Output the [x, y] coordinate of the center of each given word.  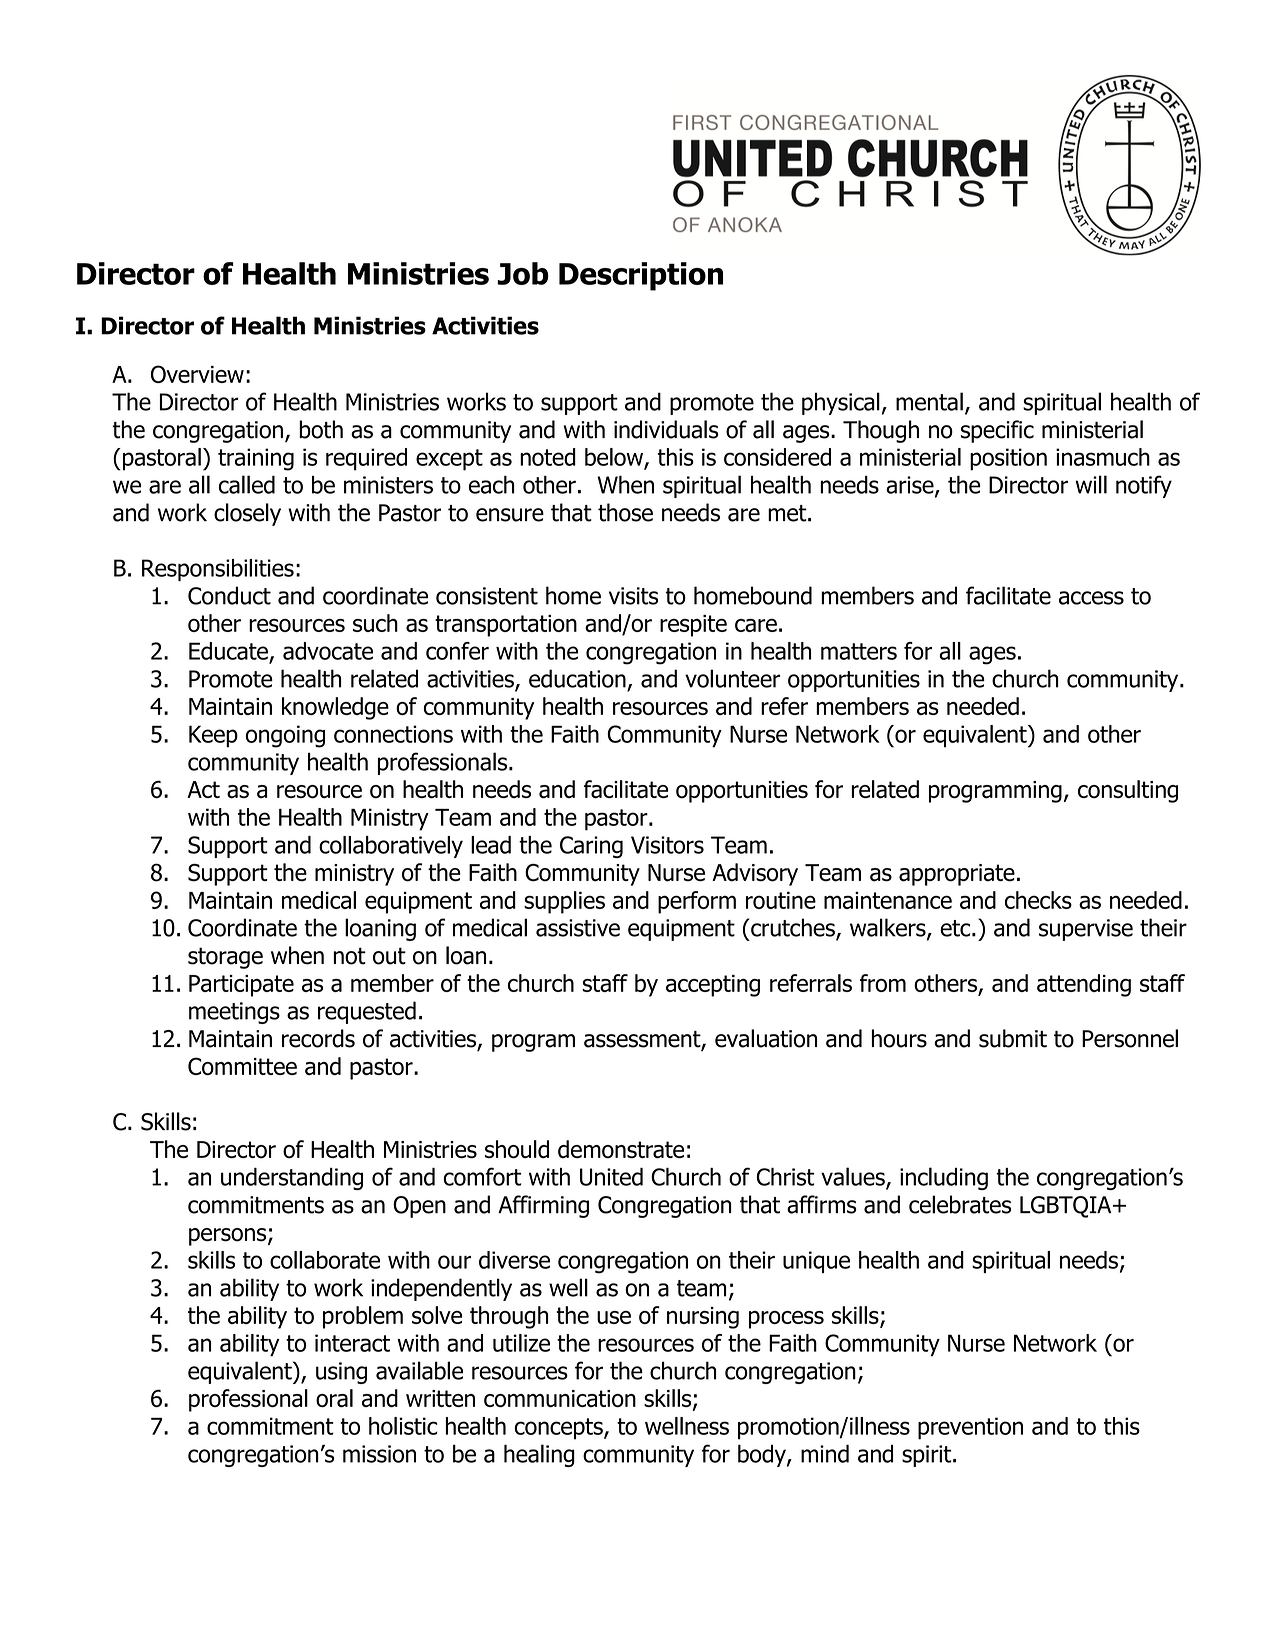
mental [929, 401]
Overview [197, 374]
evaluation [766, 1038]
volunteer [732, 678]
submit [1013, 1038]
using [341, 1373]
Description [641, 276]
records [318, 1038]
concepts [559, 1429]
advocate [328, 651]
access [1091, 598]
